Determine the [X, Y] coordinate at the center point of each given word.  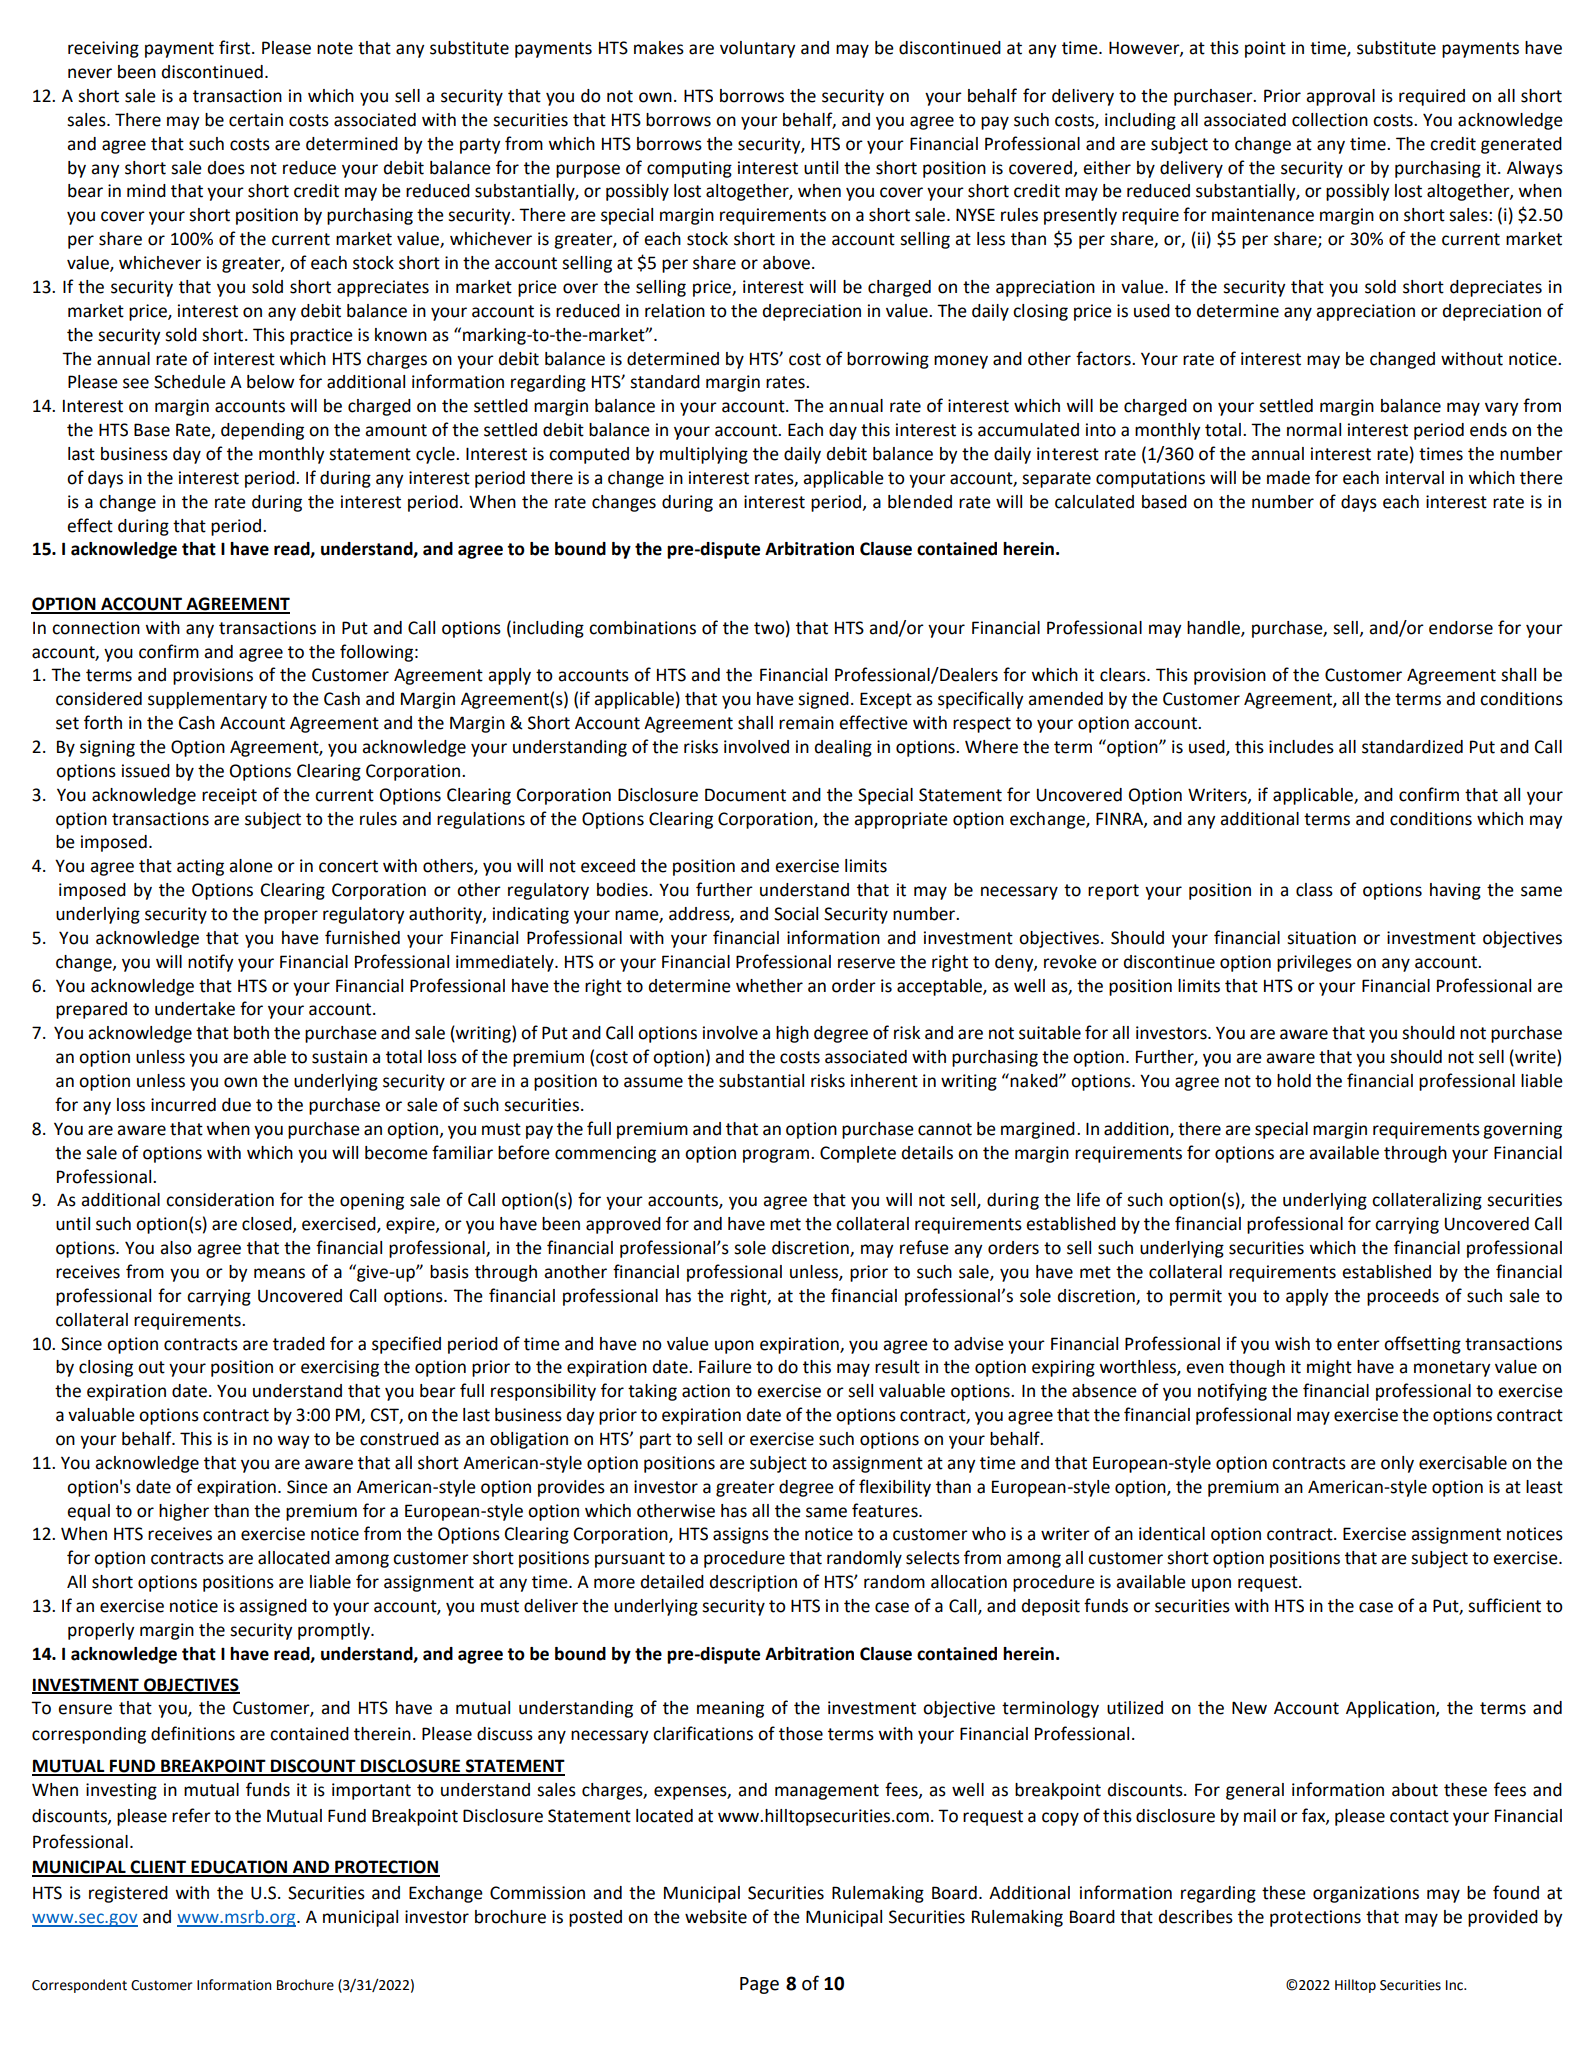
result [897, 1367]
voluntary [758, 49]
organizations [1366, 1894]
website [716, 1917]
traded [299, 1344]
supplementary [207, 700]
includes [1301, 747]
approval [1340, 97]
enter [1358, 1344]
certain [256, 120]
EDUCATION [239, 1868]
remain [806, 723]
